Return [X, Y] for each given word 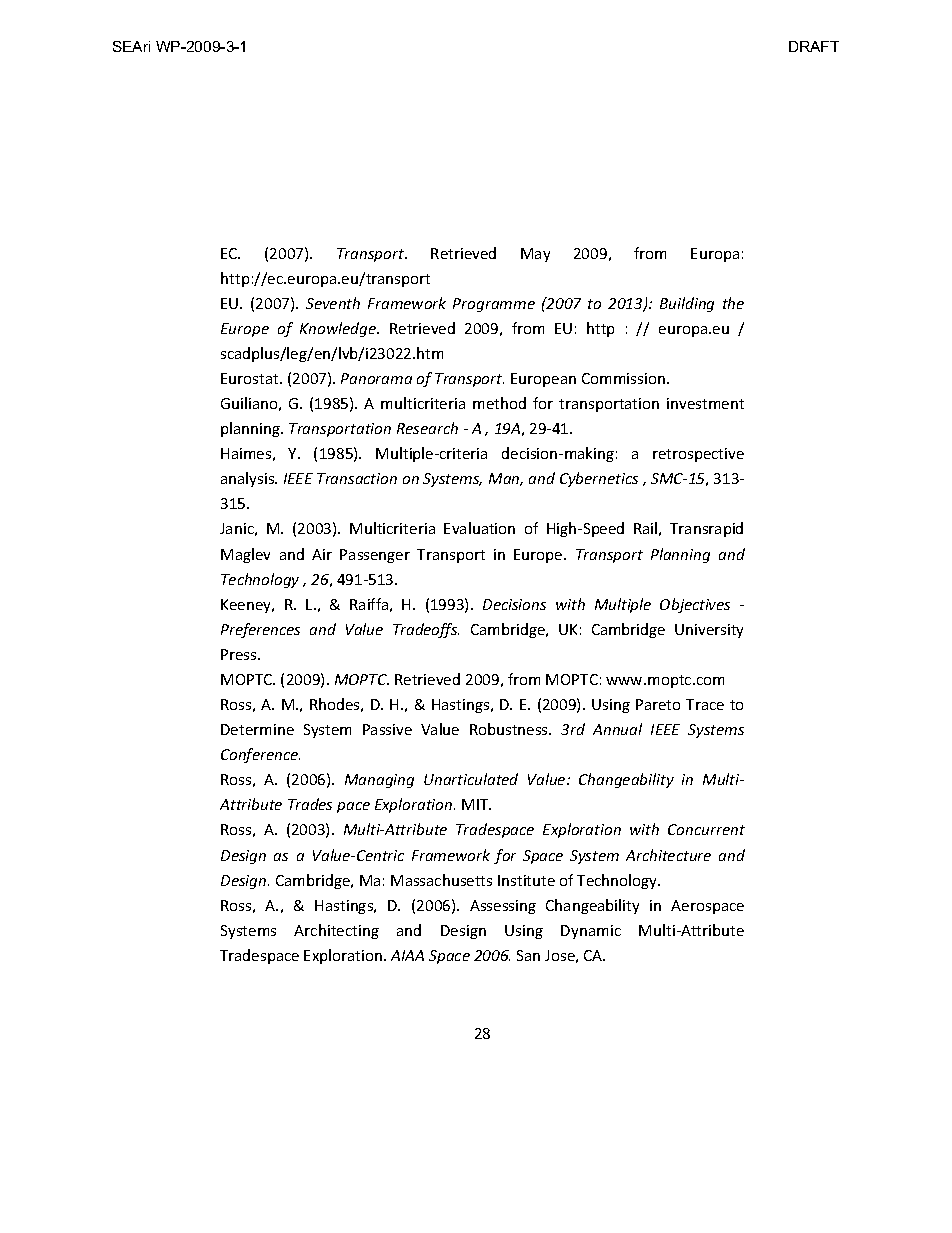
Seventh [333, 303]
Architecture [668, 855]
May [535, 255]
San [528, 955]
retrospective [698, 455]
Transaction [357, 478]
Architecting [336, 931]
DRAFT [814, 46]
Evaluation [479, 528]
